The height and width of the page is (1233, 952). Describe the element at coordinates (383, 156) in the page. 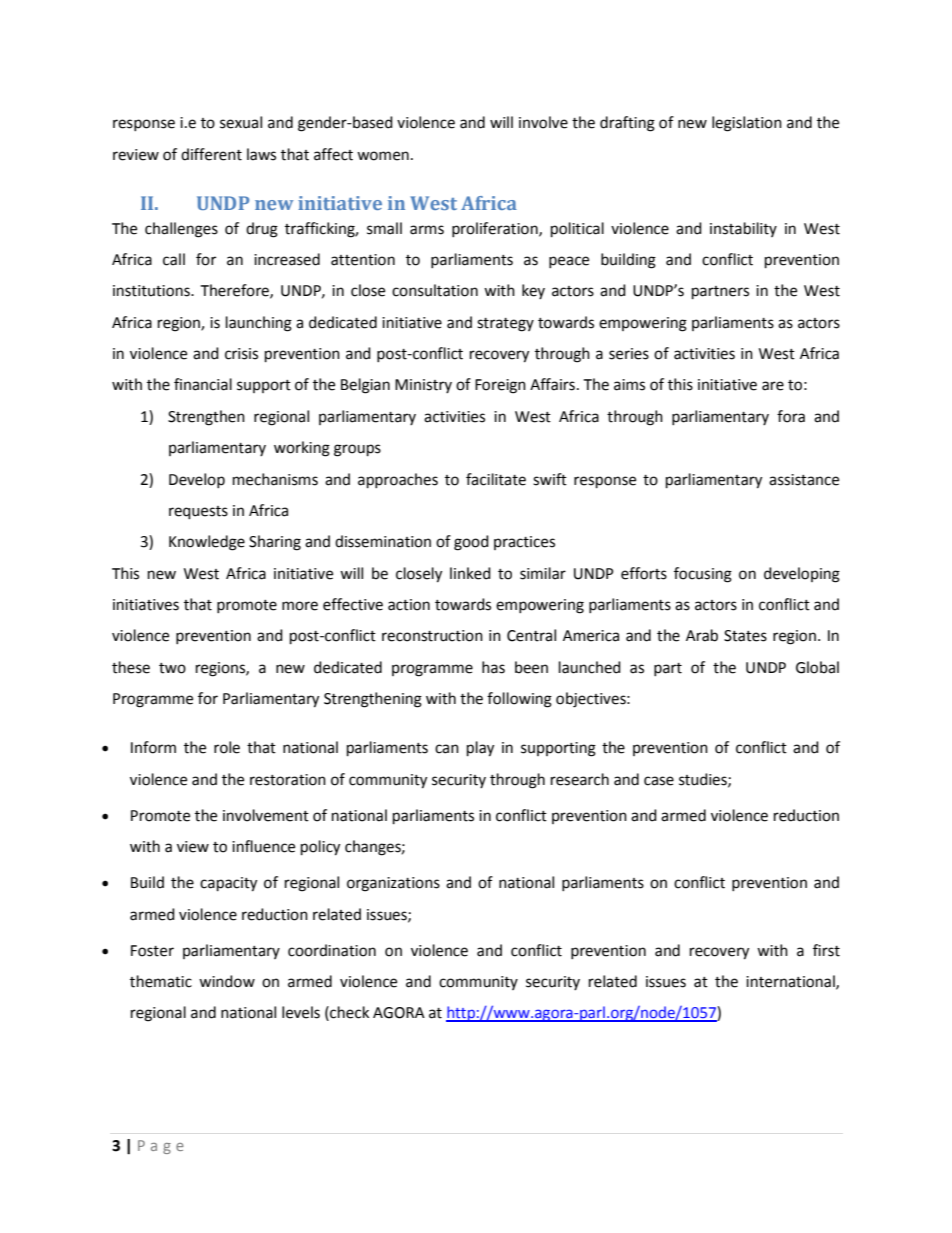

I see `women` at that location.
